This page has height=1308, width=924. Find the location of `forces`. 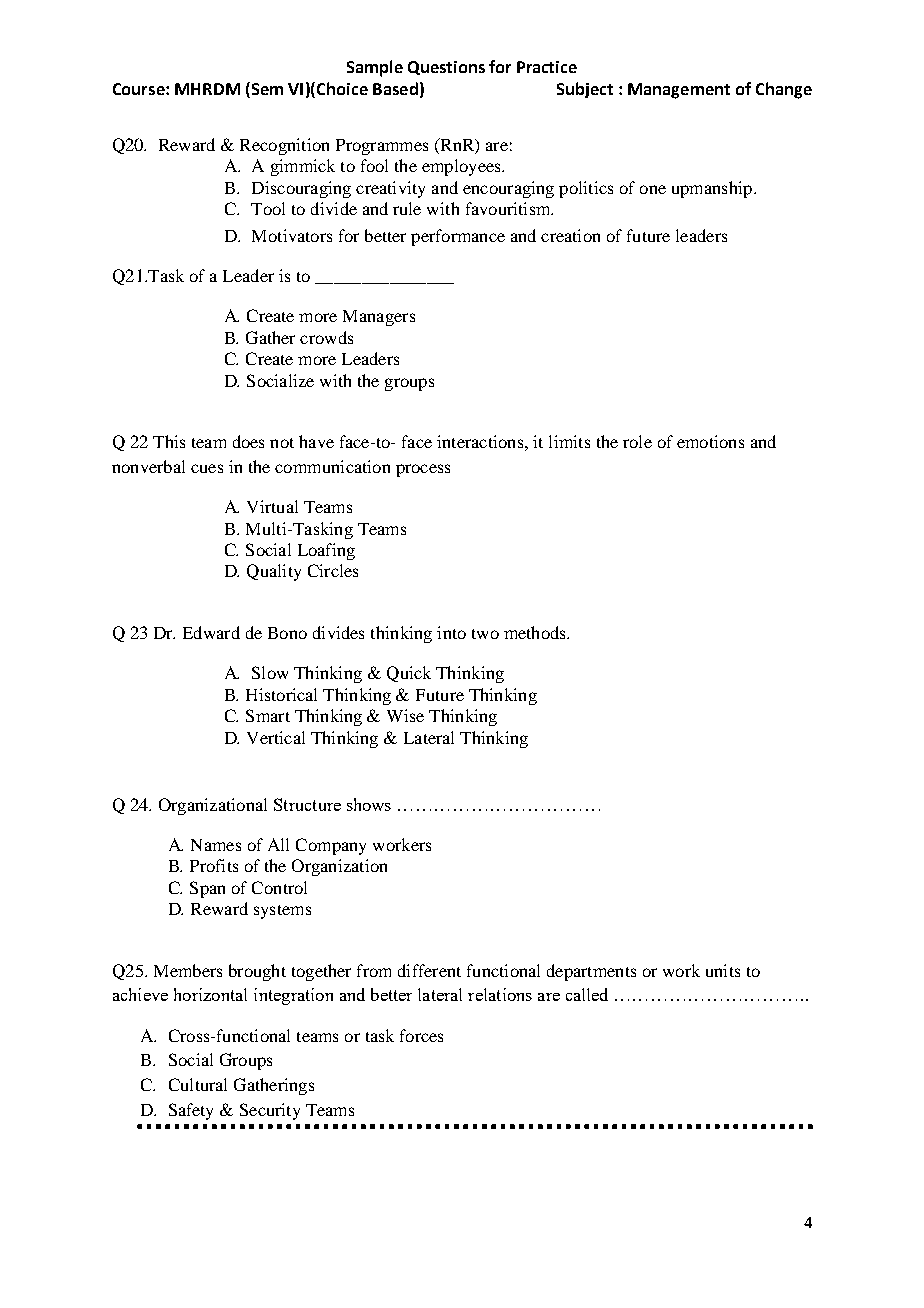

forces is located at coordinates (421, 1035).
